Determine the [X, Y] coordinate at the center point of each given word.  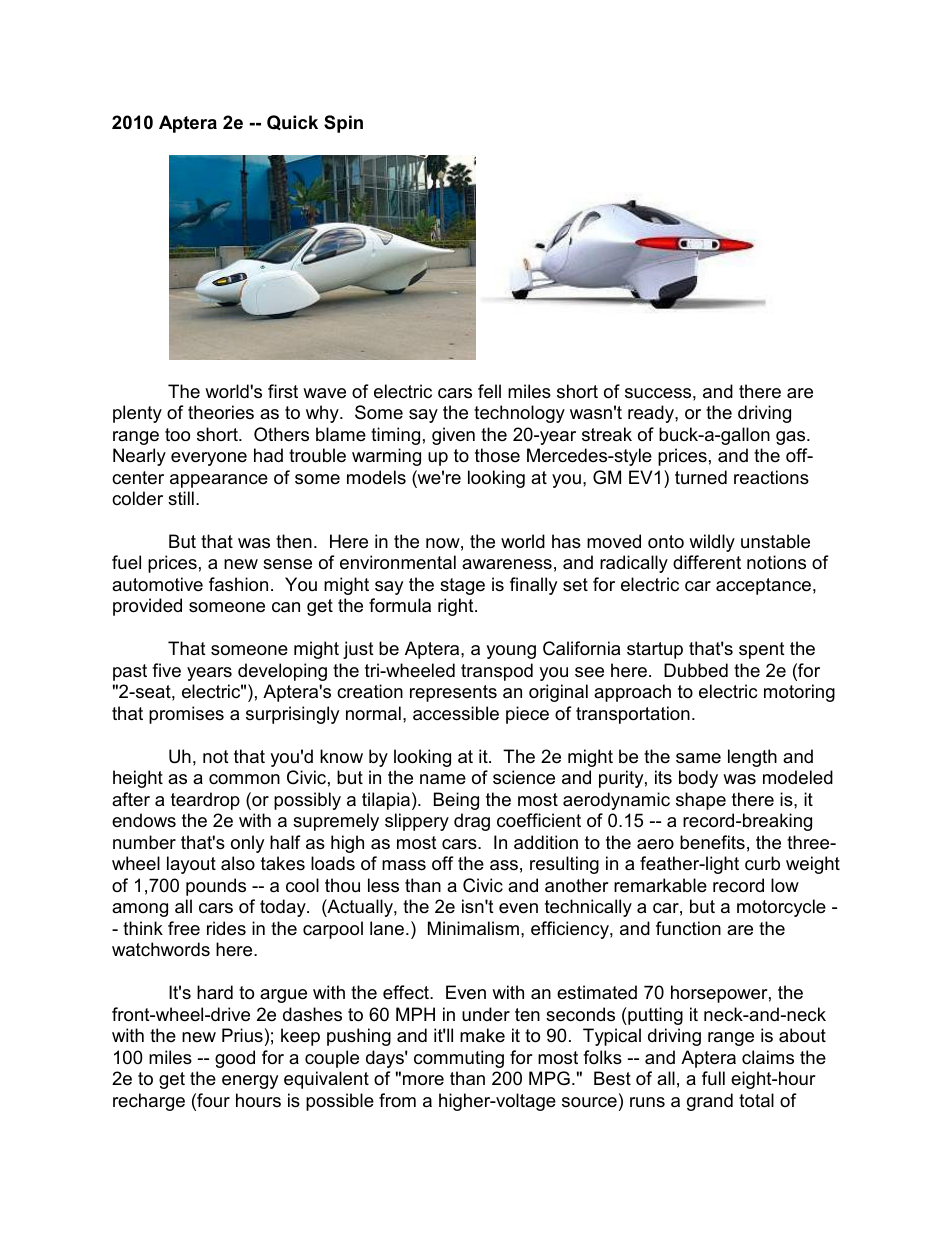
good [235, 1059]
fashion [238, 584]
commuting [459, 1059]
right [457, 607]
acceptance [763, 586]
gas [792, 438]
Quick [292, 122]
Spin [343, 124]
